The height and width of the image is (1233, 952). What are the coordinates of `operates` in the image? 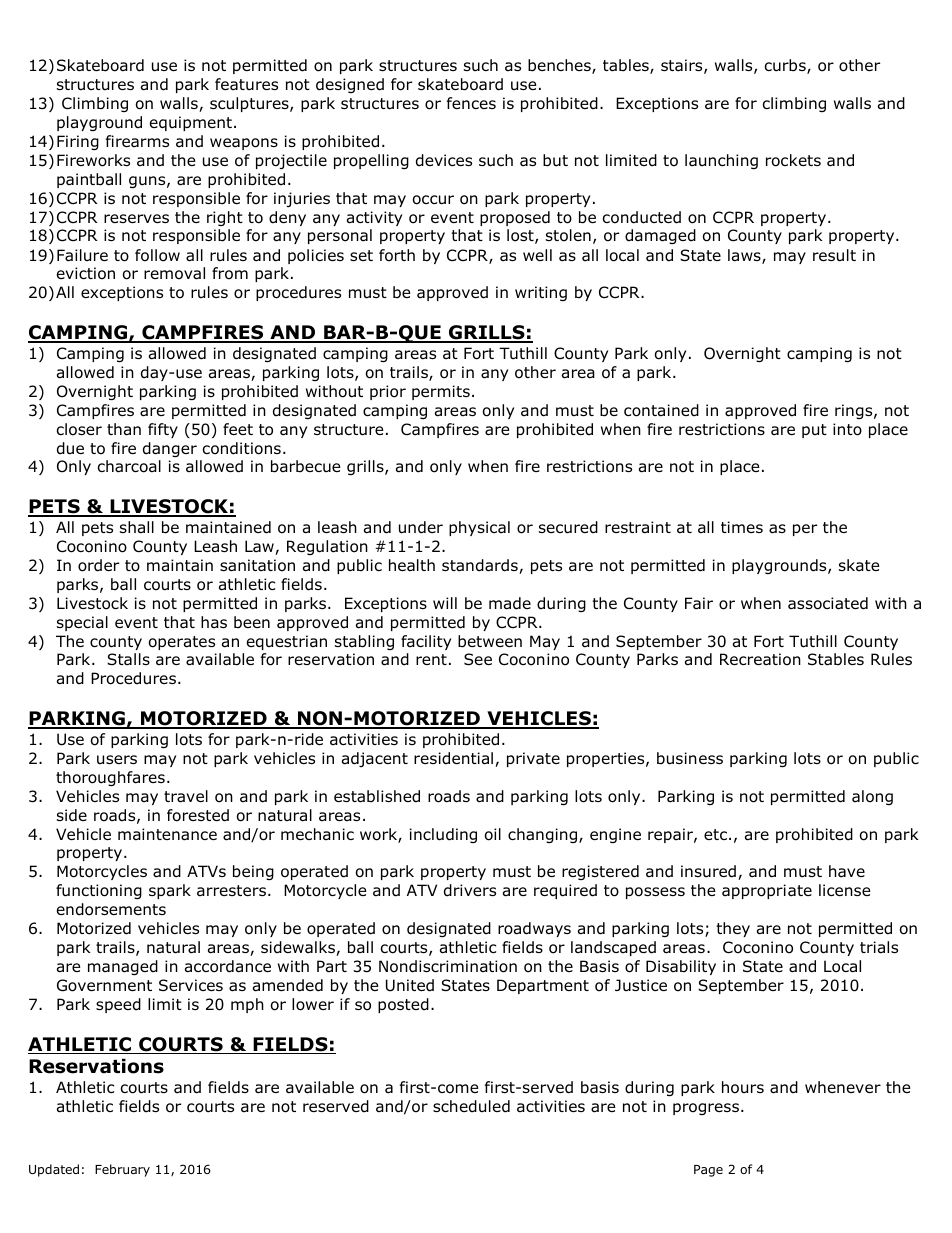 It's located at (182, 643).
